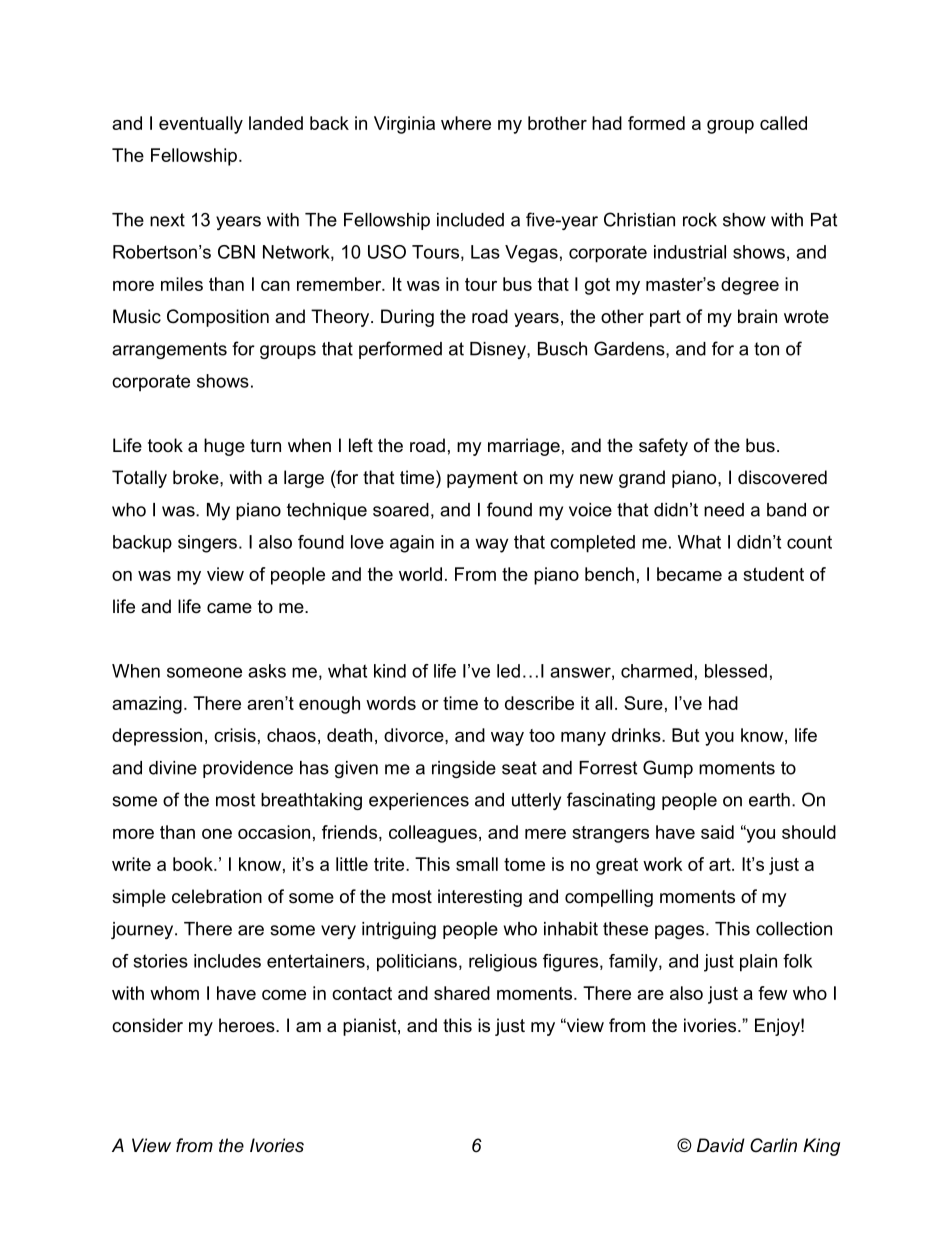 Image resolution: width=952 pixels, height=1233 pixels. What do you see at coordinates (194, 864) in the page?
I see `book` at bounding box center [194, 864].
